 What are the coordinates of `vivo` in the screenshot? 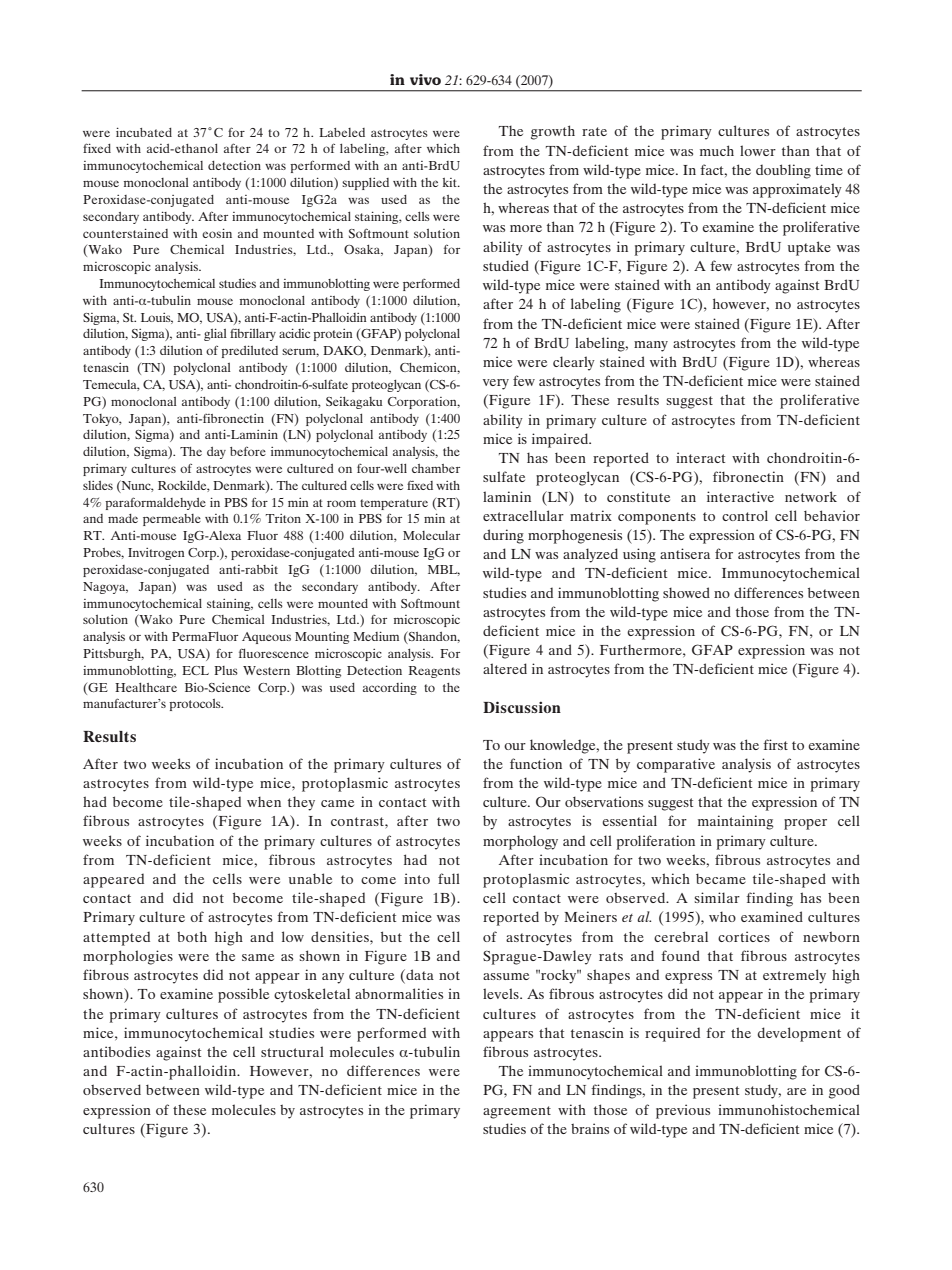 It's located at (425, 79).
